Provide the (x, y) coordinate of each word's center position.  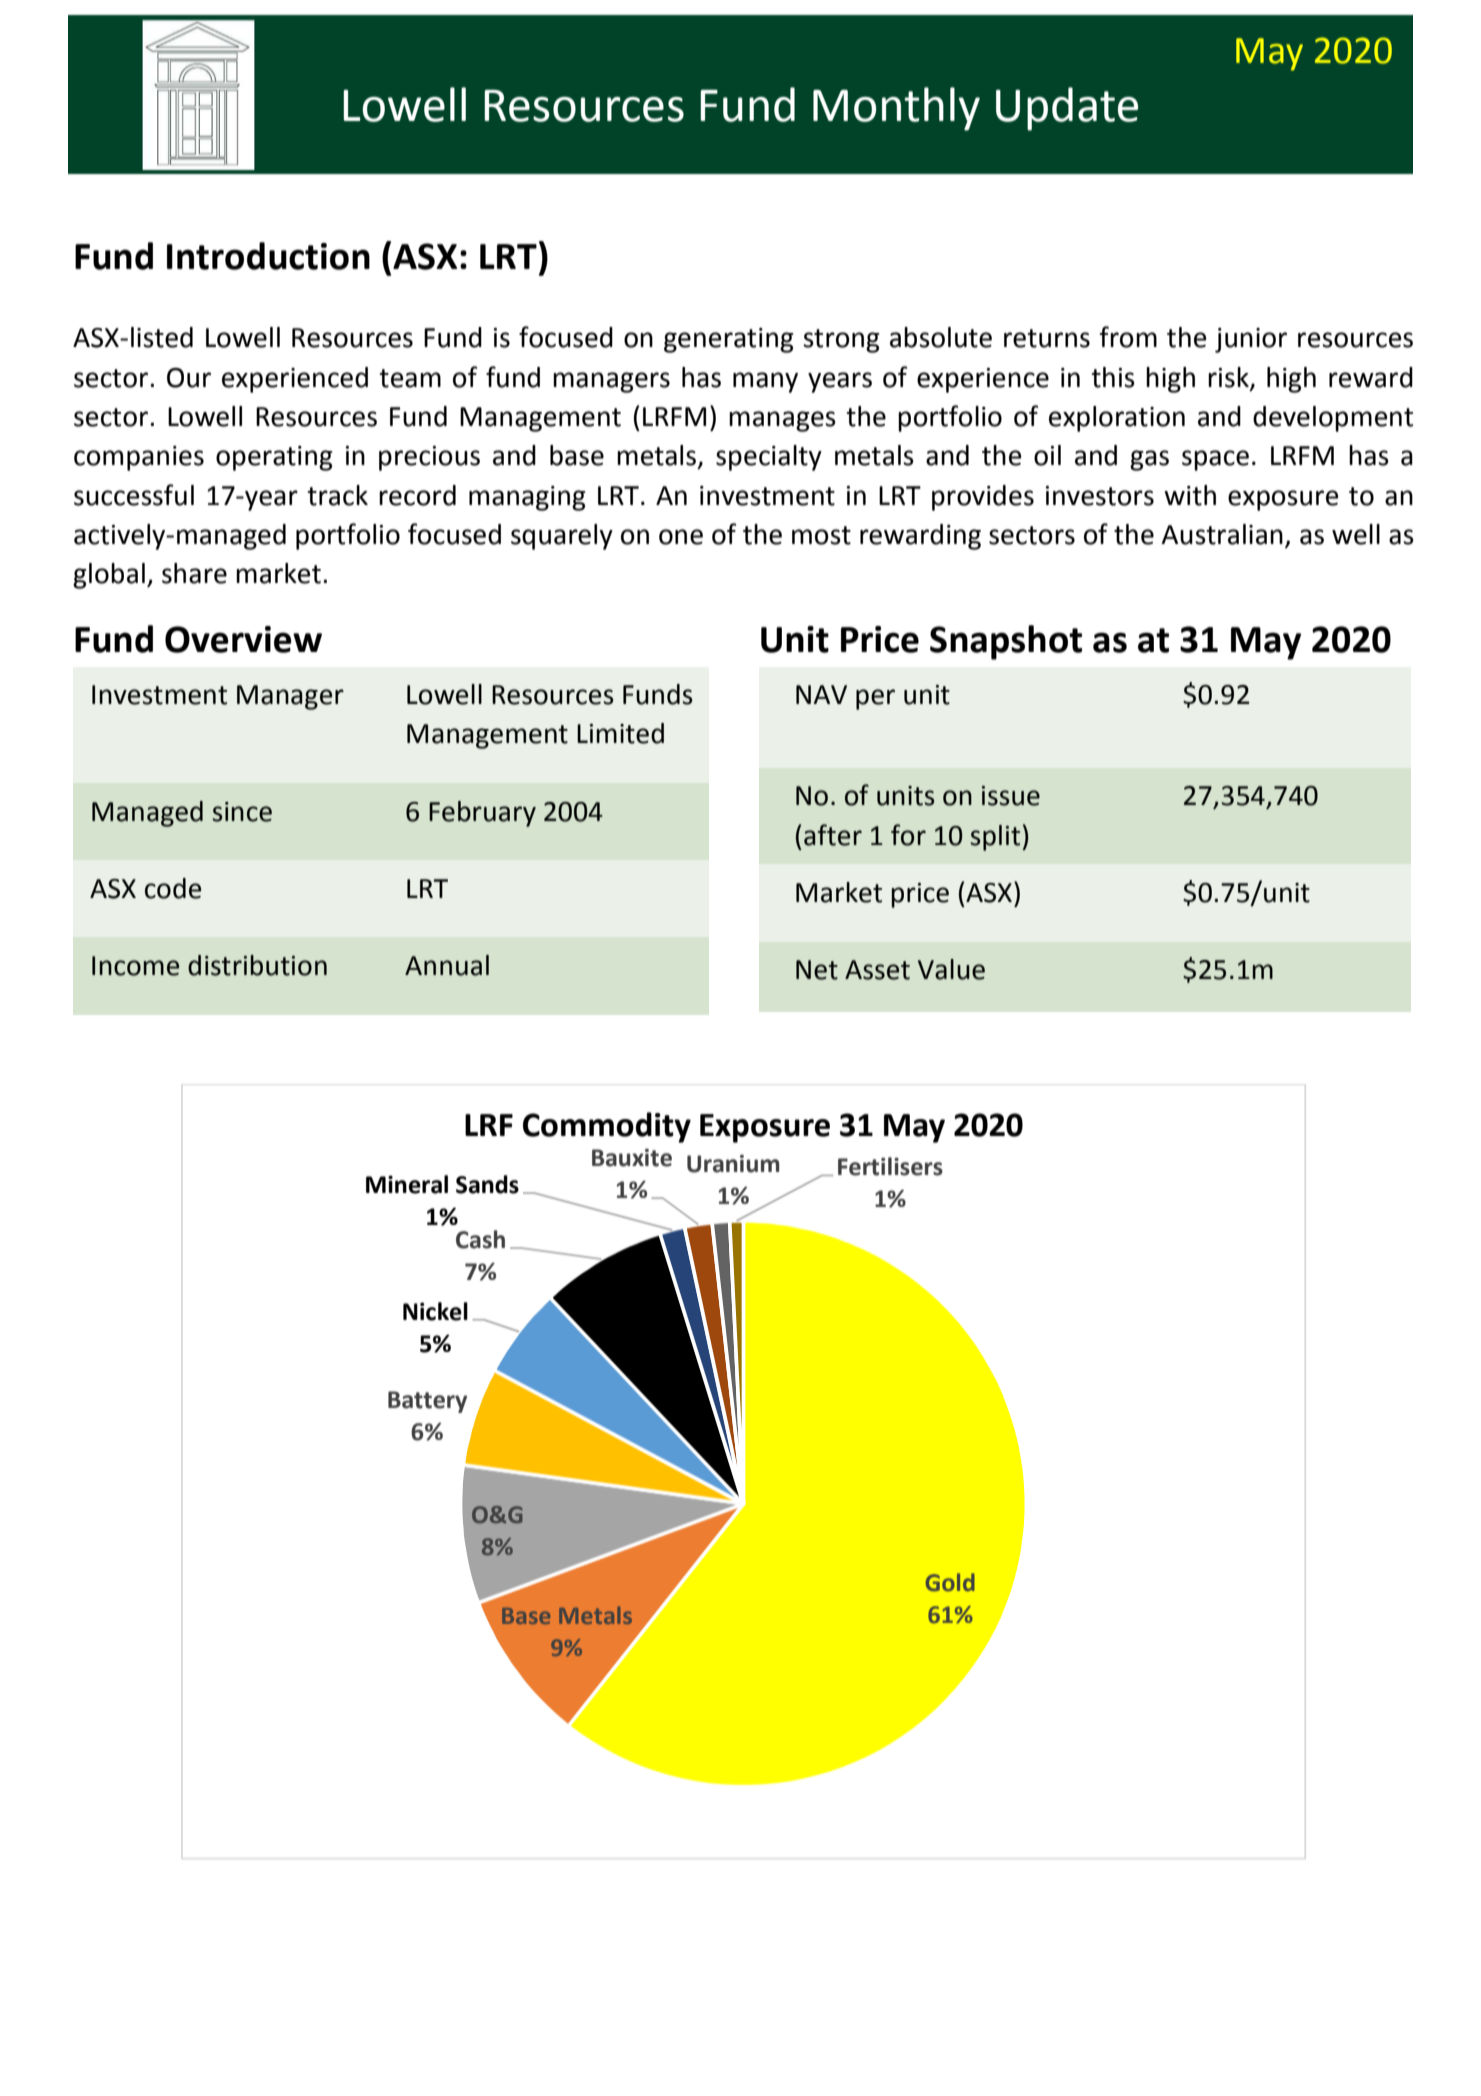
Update (1067, 109)
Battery (427, 1402)
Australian (1222, 534)
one (681, 537)
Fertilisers (890, 1166)
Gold (950, 1582)
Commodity (607, 1127)
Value (951, 969)
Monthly (896, 109)
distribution (257, 965)
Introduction (268, 256)
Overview (243, 639)
